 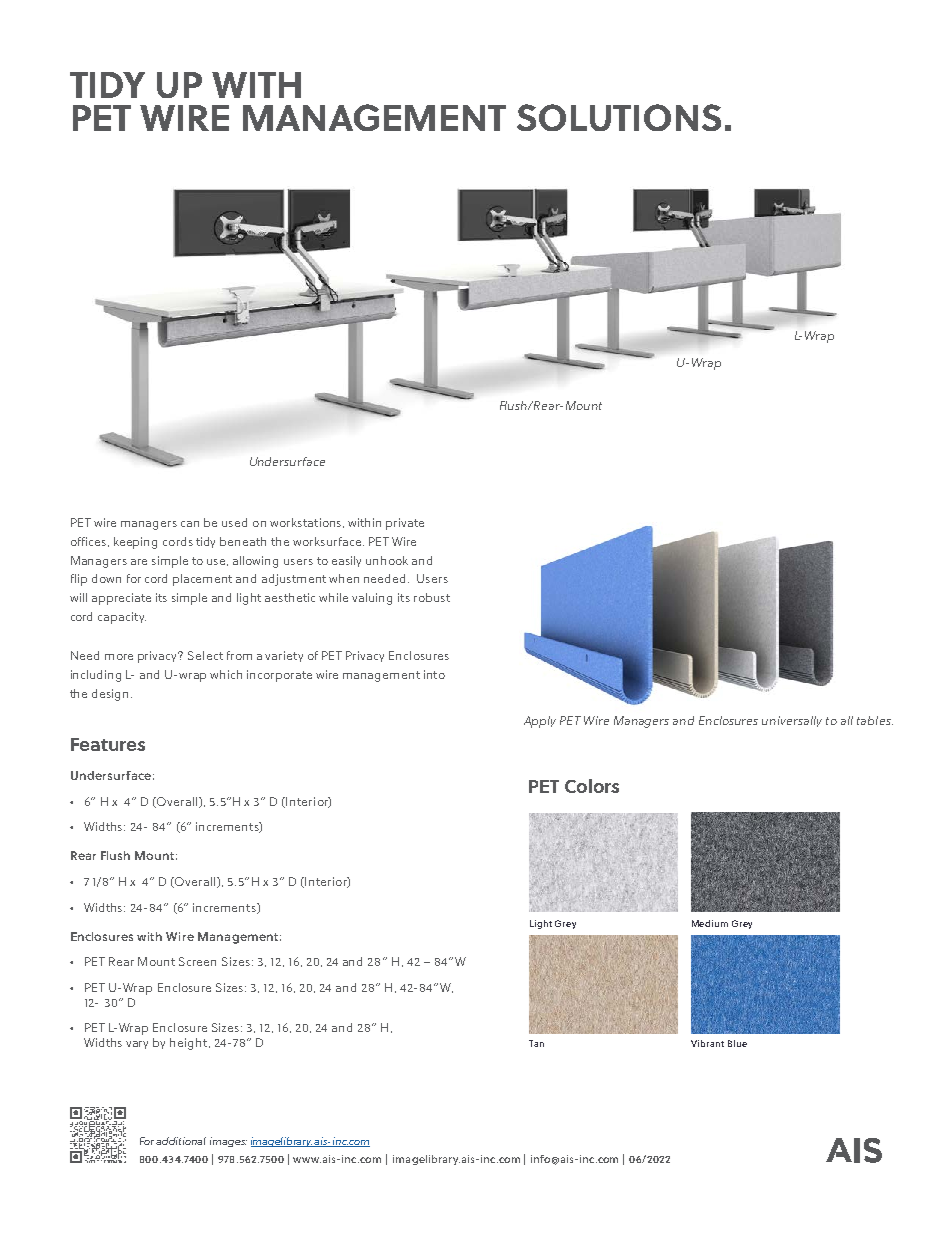 What do you see at coordinates (792, 721) in the document?
I see `universally` at bounding box center [792, 721].
